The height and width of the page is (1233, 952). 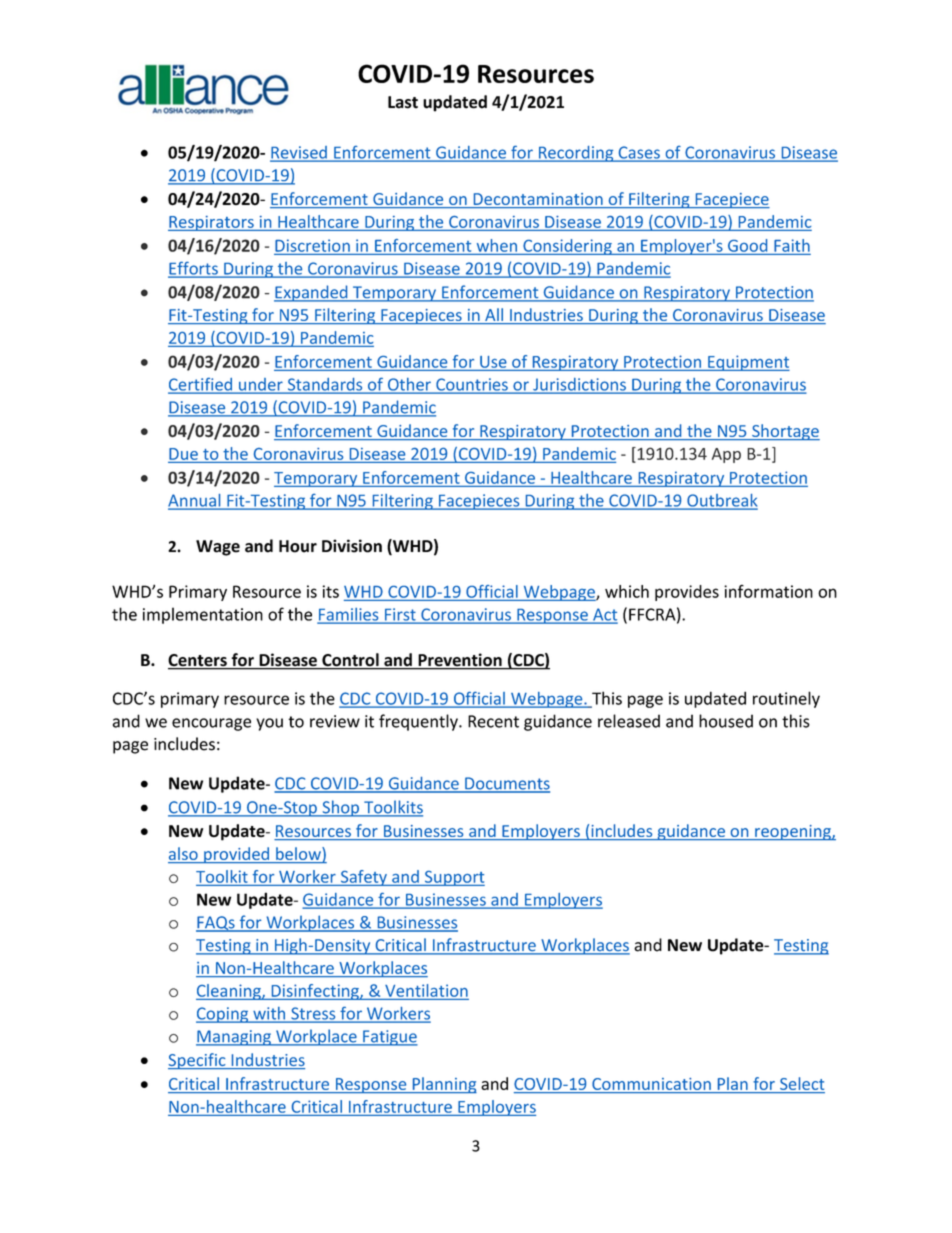 What do you see at coordinates (212, 223) in the page?
I see `Respirators` at bounding box center [212, 223].
